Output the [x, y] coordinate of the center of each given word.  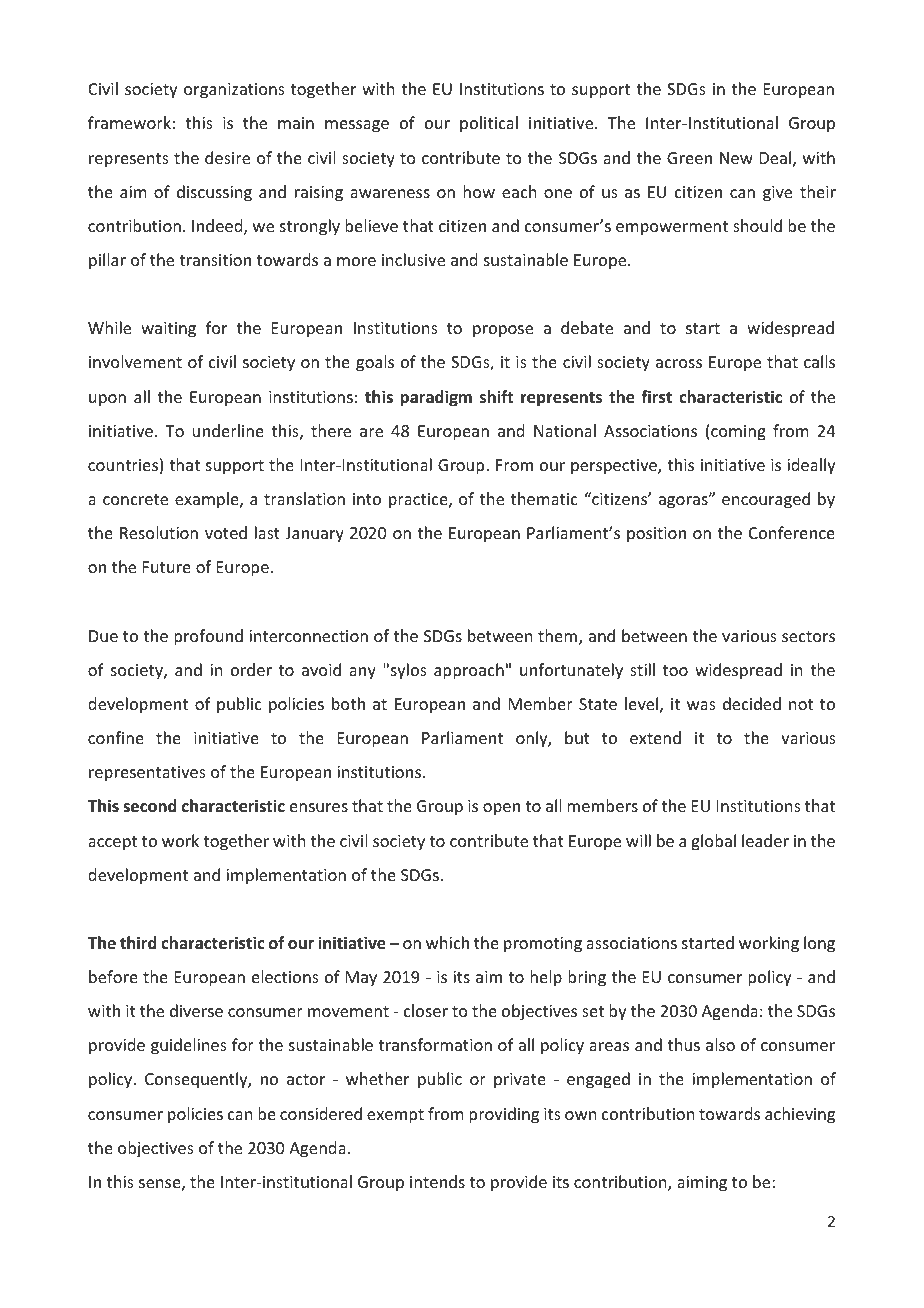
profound [208, 637]
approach [469, 671]
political [489, 124]
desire [227, 157]
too [675, 670]
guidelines [189, 1046]
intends [437, 1181]
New [736, 158]
